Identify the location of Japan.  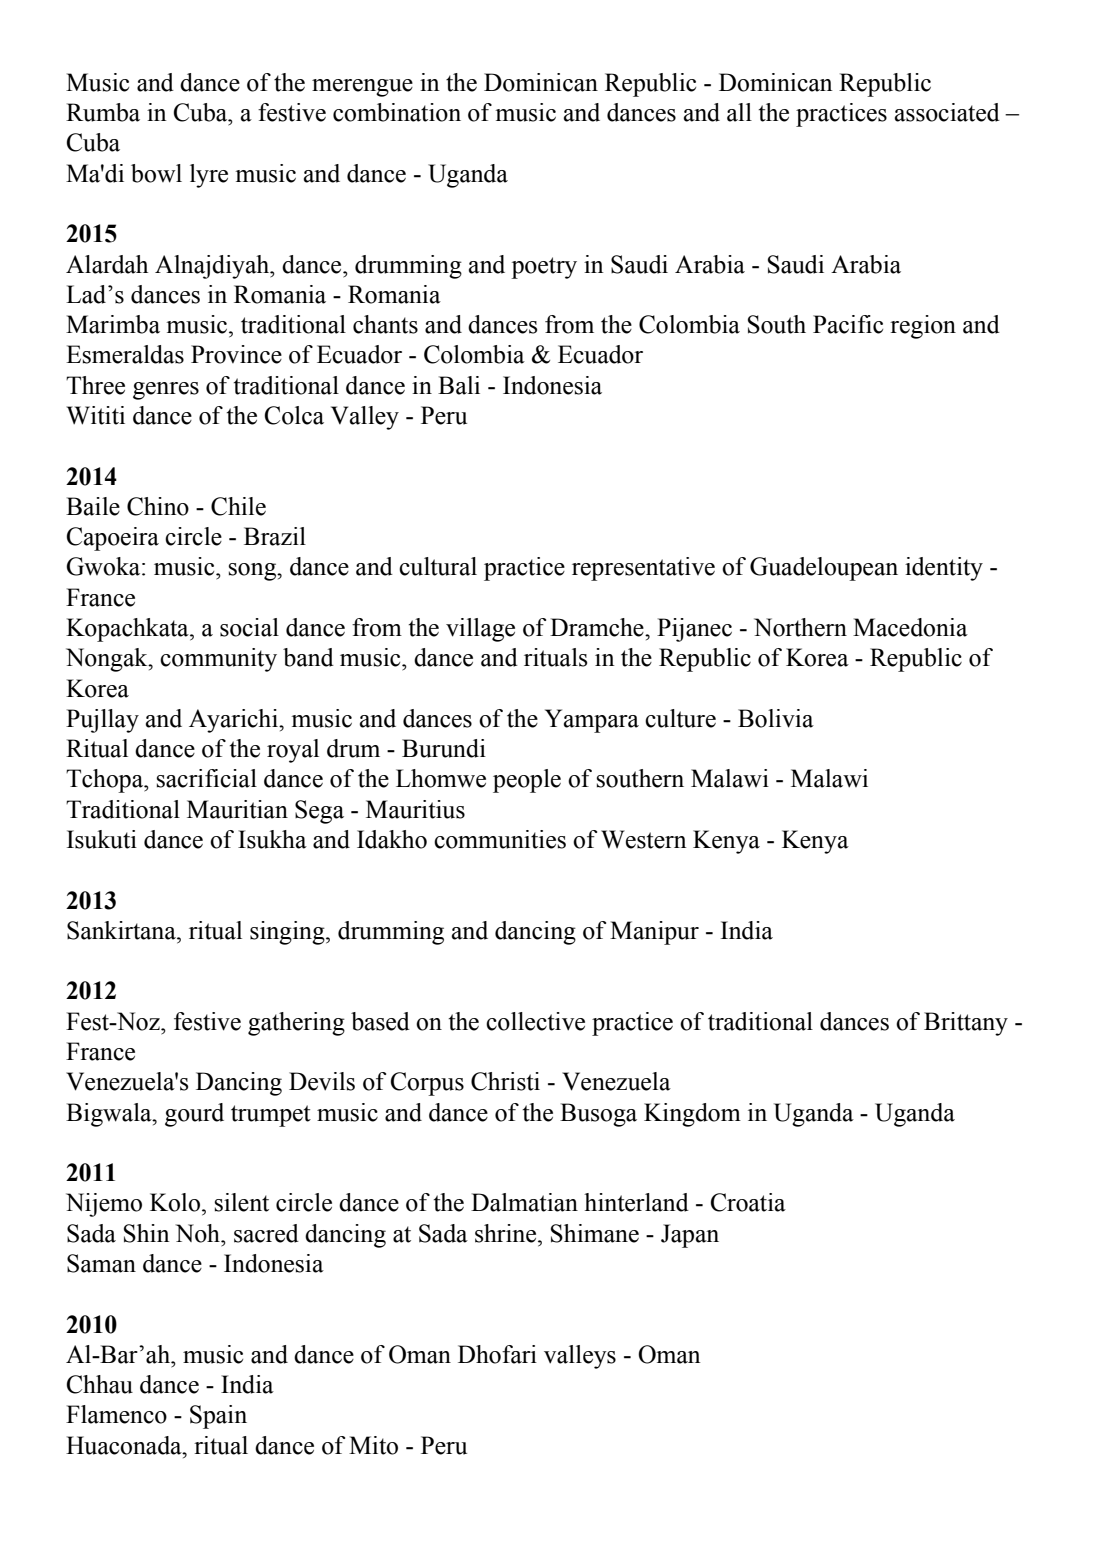
(690, 1236).
